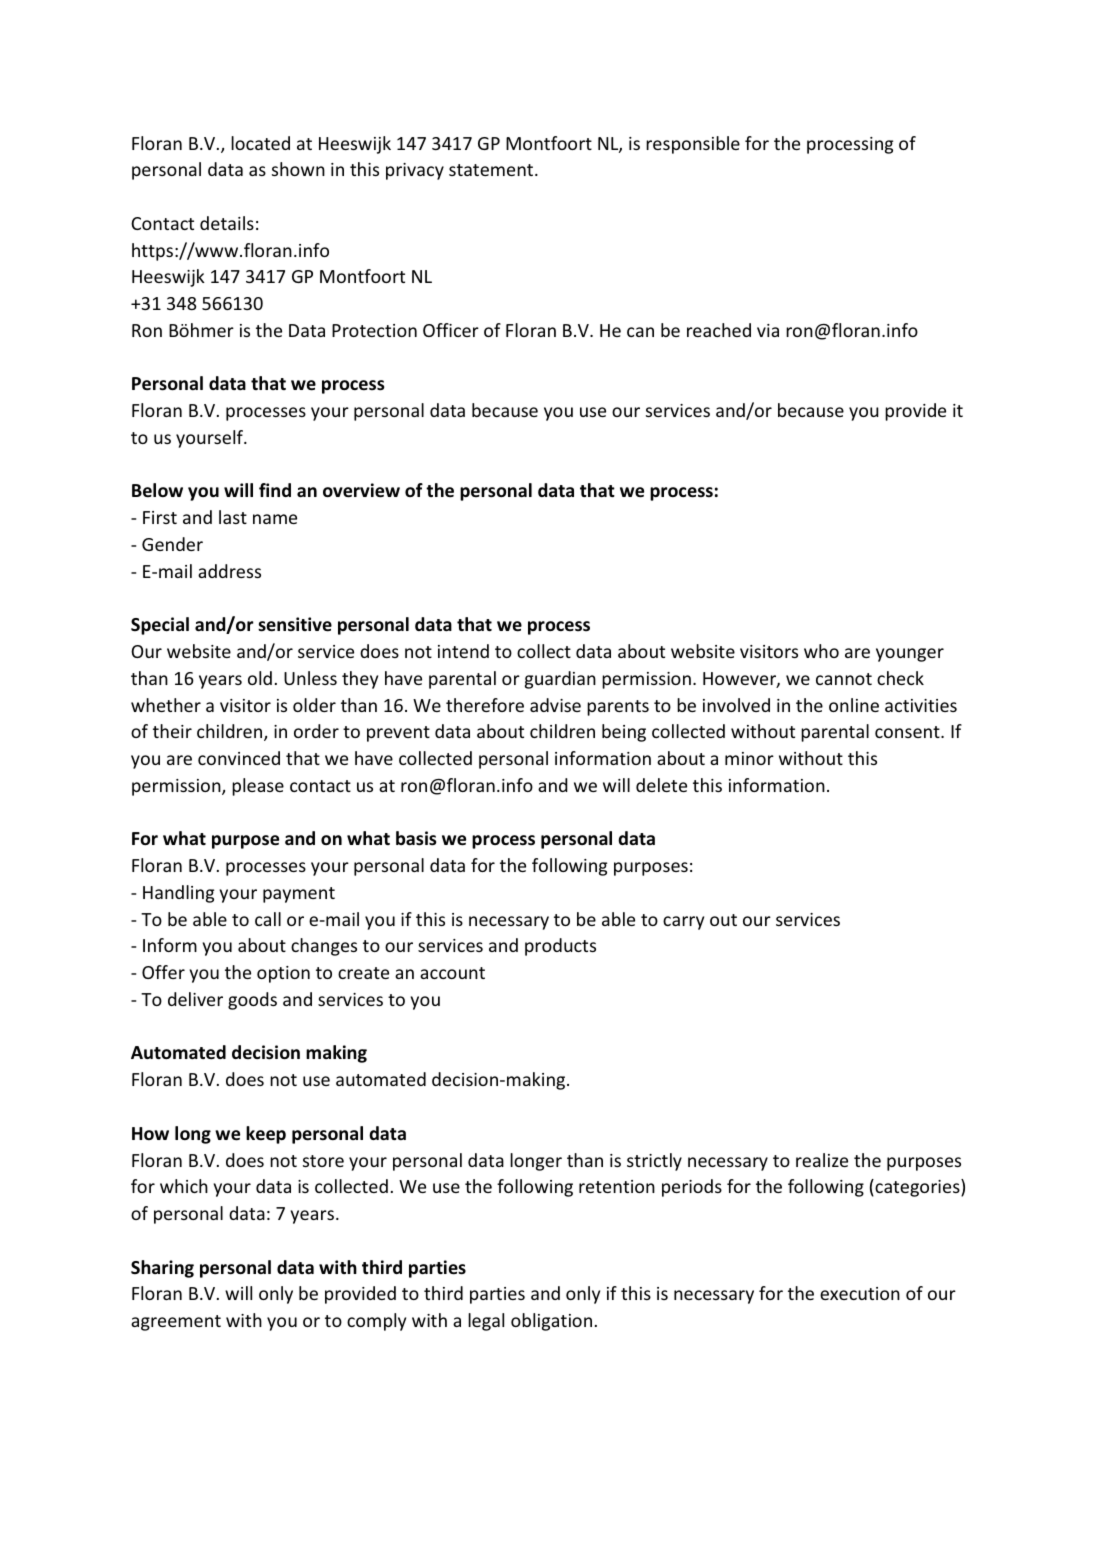 Image resolution: width=1099 pixels, height=1555 pixels. What do you see at coordinates (555, 705) in the screenshot?
I see `advise` at bounding box center [555, 705].
